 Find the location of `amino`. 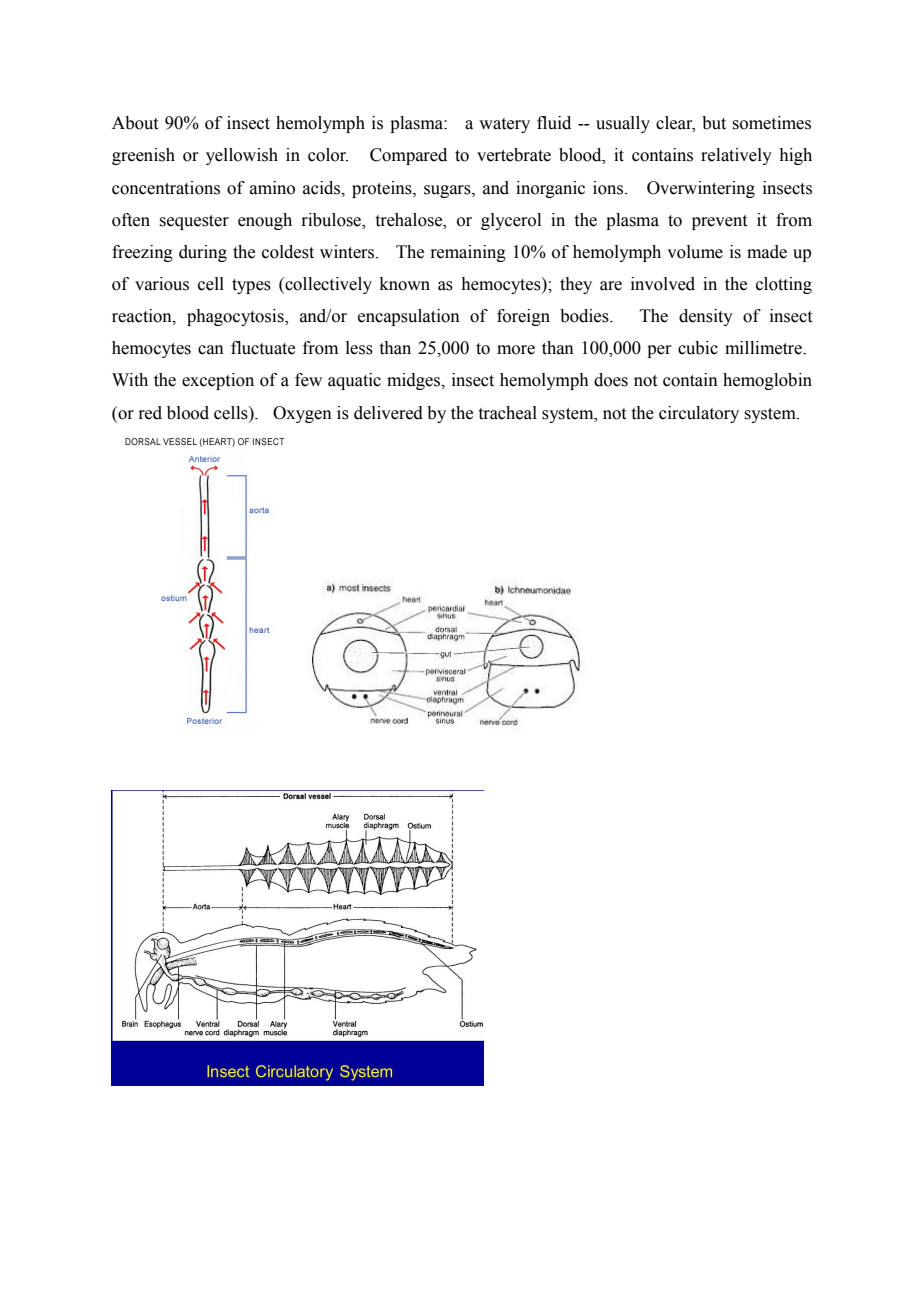

amino is located at coordinates (272, 188).
